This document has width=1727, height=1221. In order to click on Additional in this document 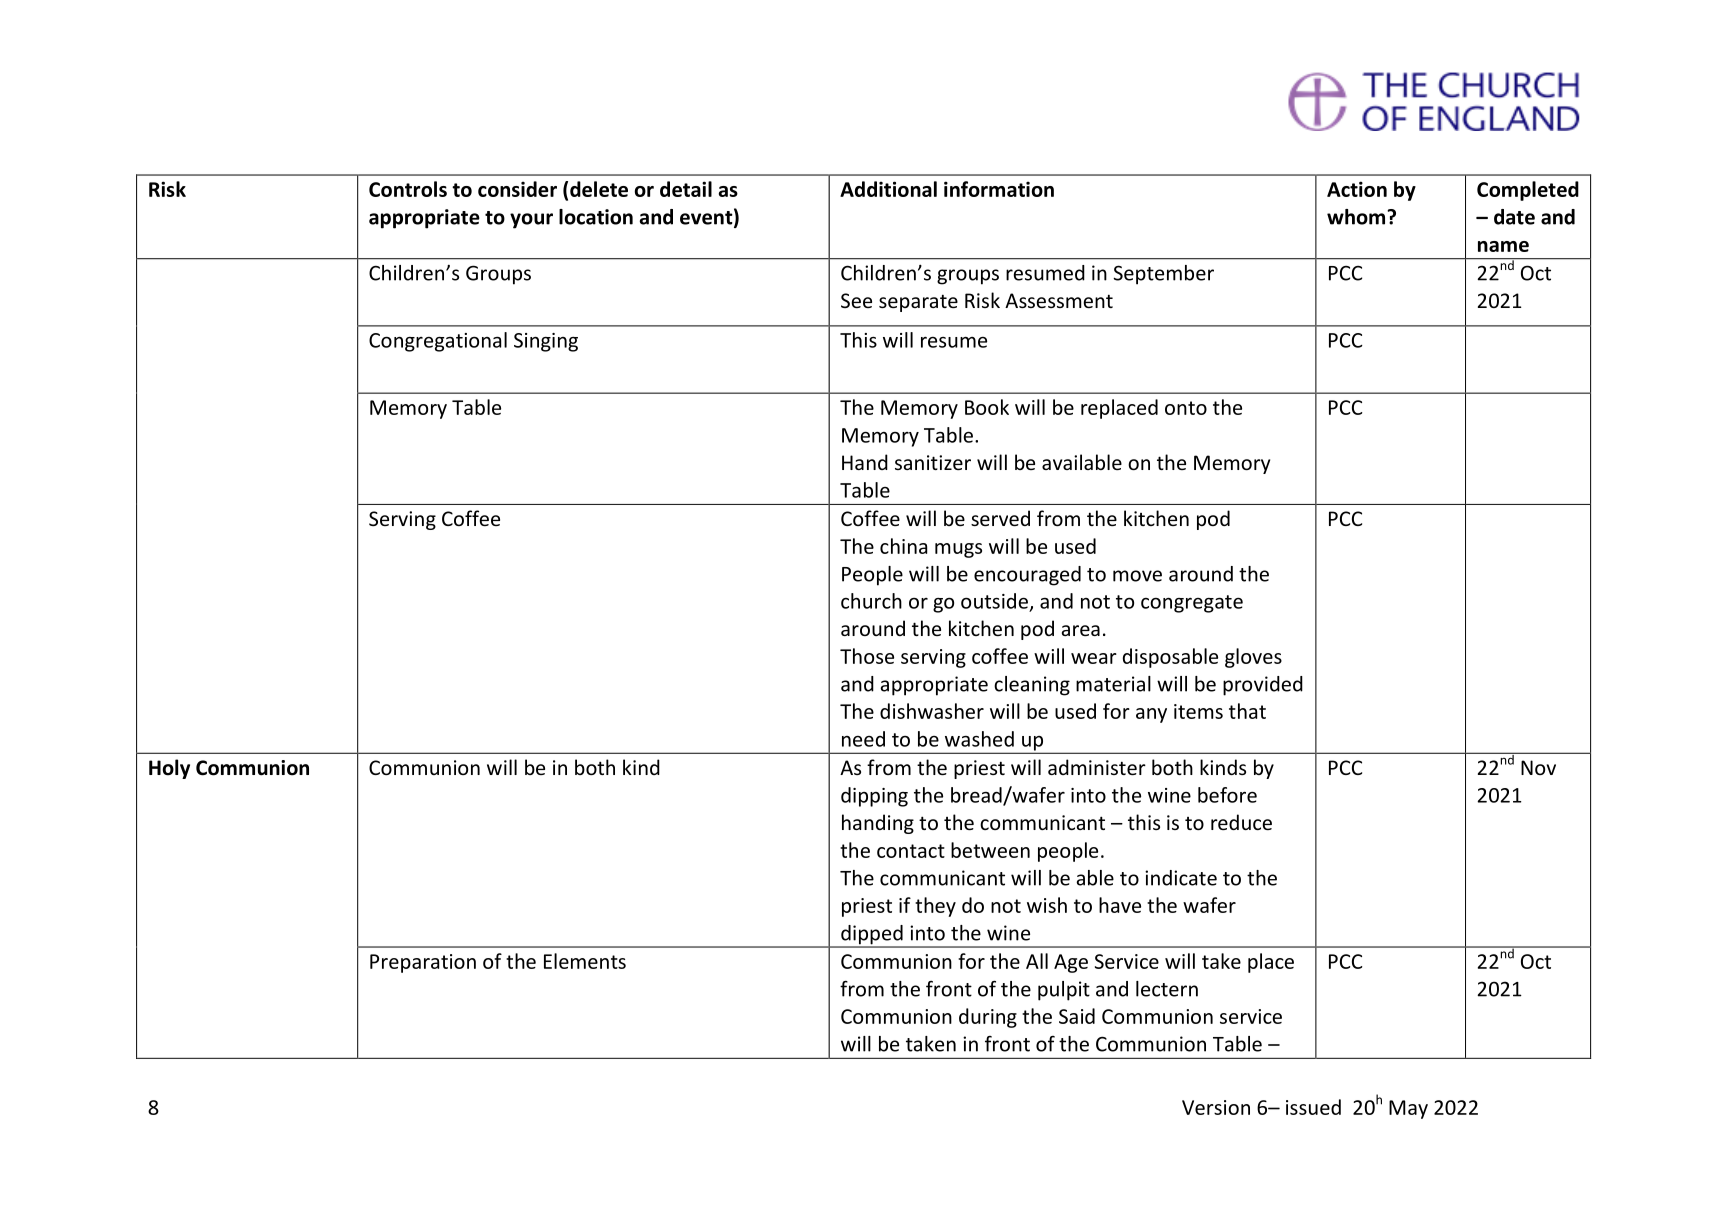, I will do `click(888, 189)`.
